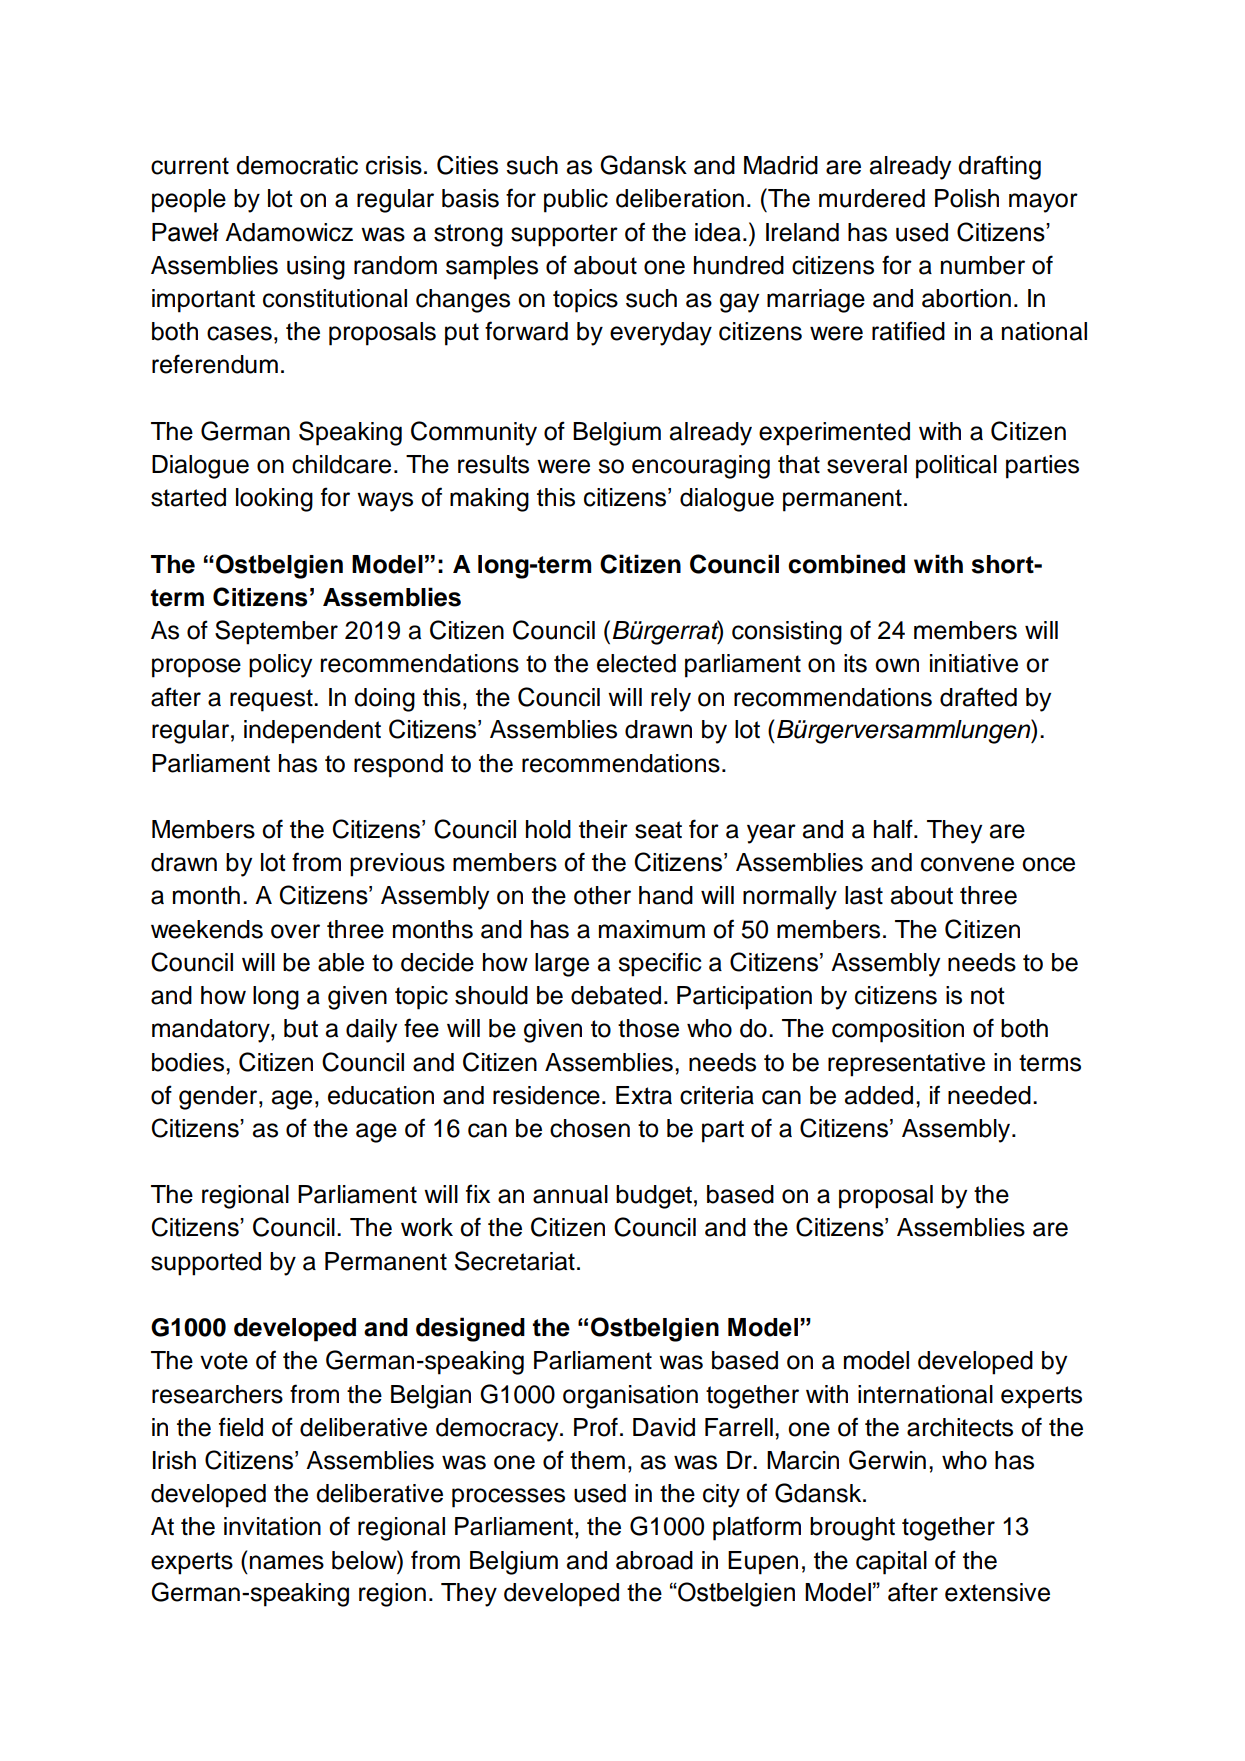 The image size is (1245, 1761). What do you see at coordinates (602, 895) in the screenshot?
I see `other` at bounding box center [602, 895].
